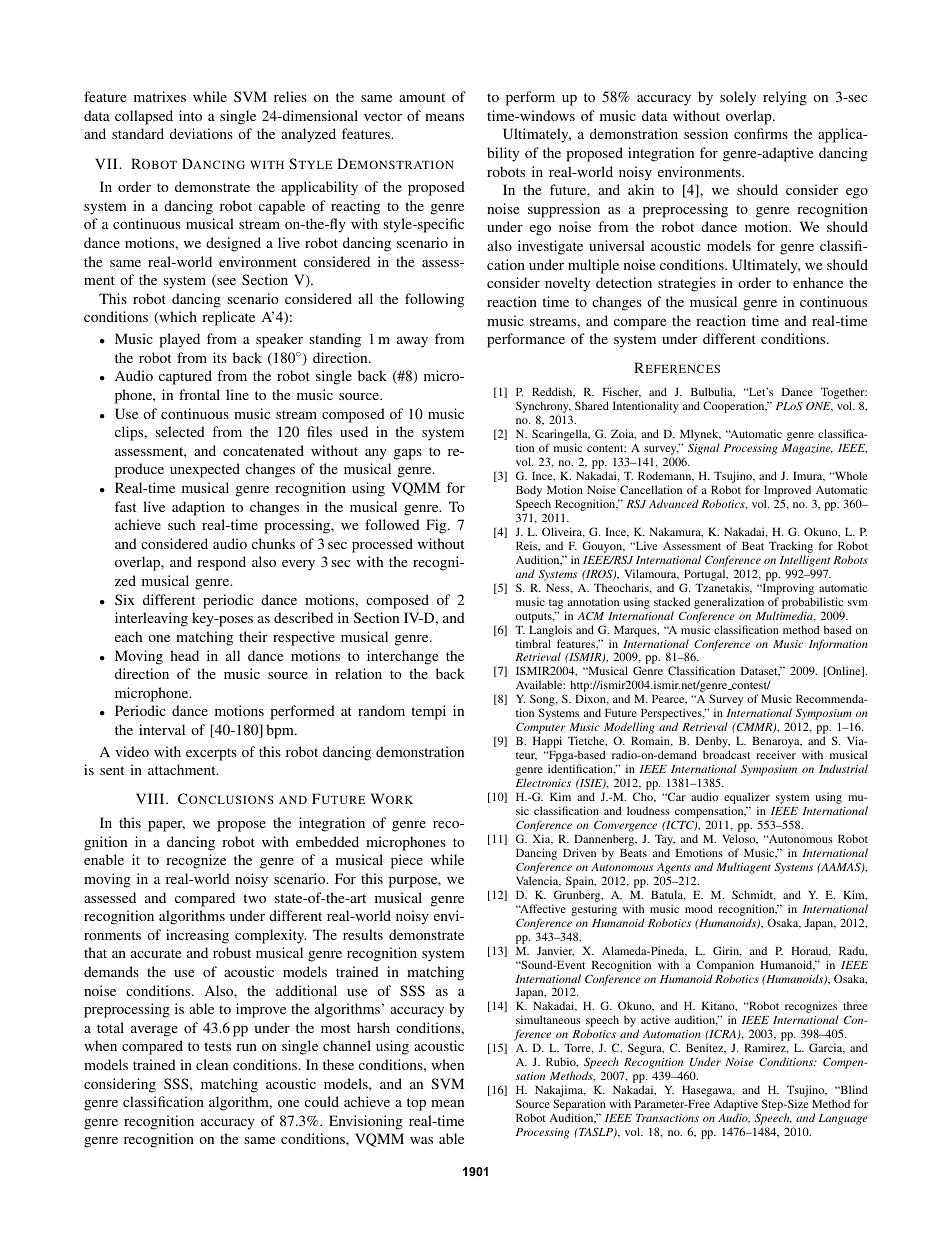 The width and height of the screenshot is (952, 1233). What do you see at coordinates (166, 826) in the screenshot?
I see `paper` at bounding box center [166, 826].
